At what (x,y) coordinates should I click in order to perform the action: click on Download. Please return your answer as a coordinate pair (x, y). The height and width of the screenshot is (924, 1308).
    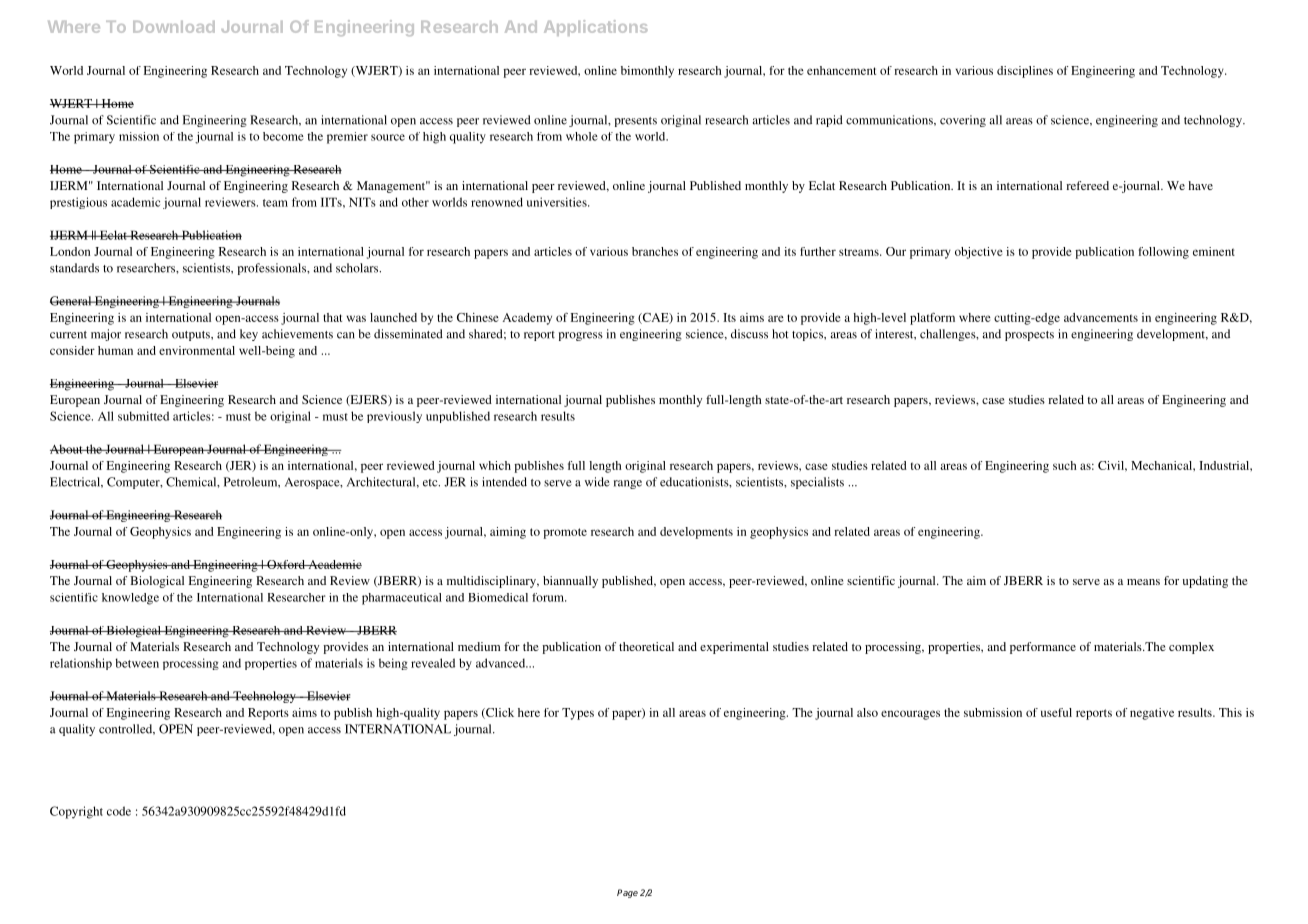
    Looking at the image, I should click on (174, 27).
